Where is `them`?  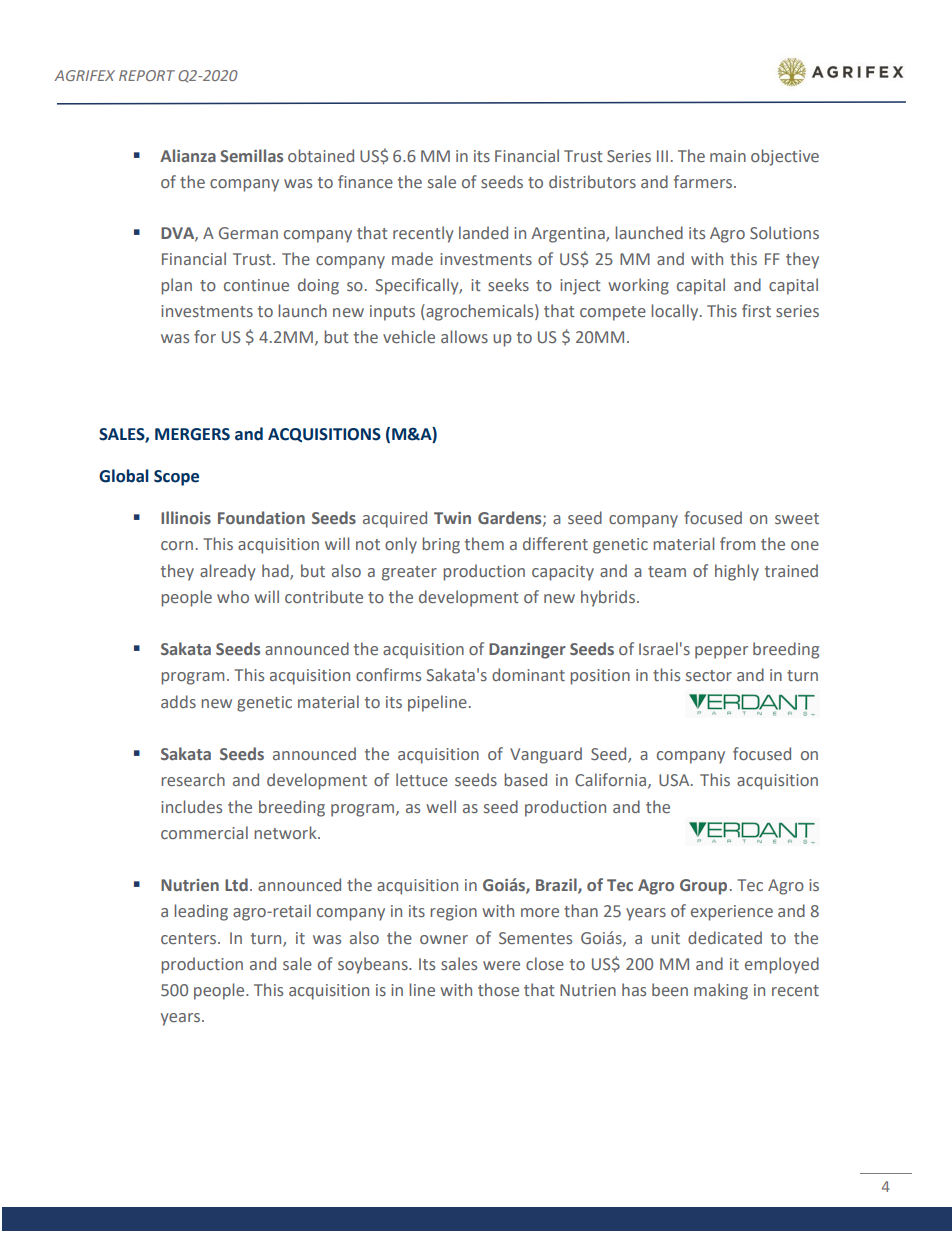
them is located at coordinates (484, 543).
